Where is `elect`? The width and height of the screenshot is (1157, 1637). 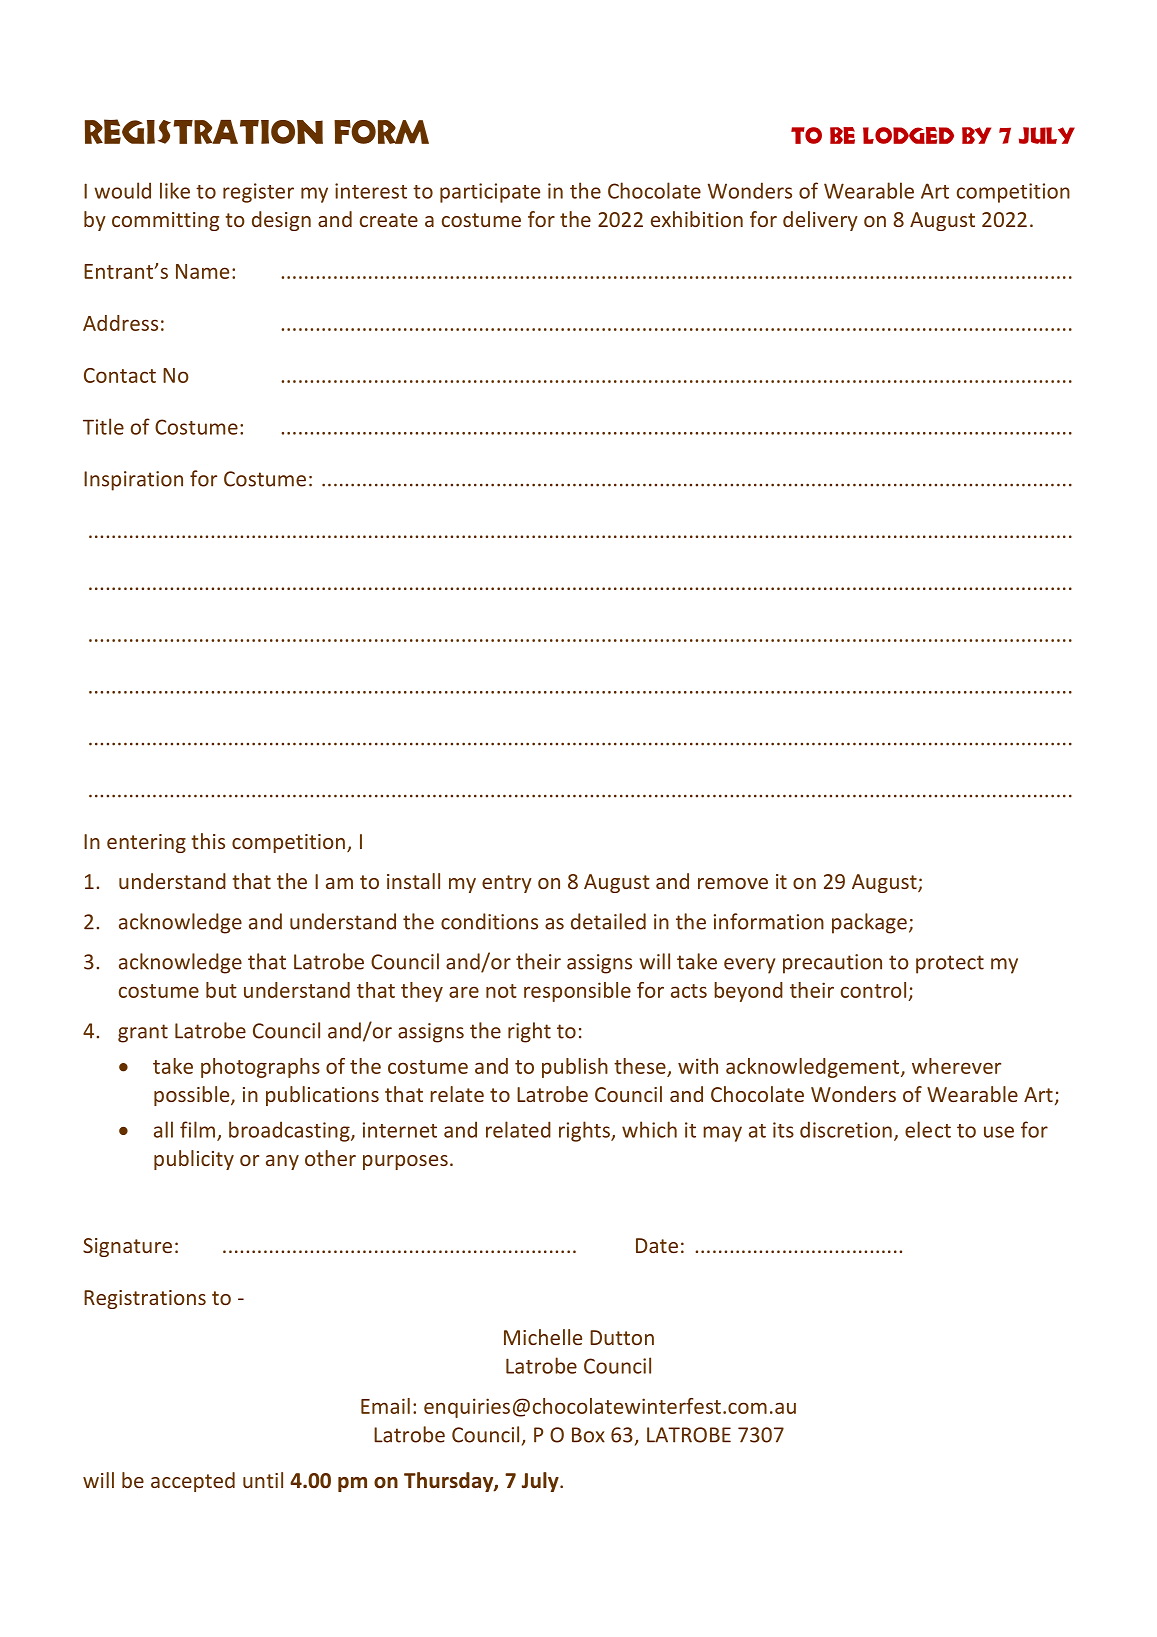 elect is located at coordinates (928, 1129).
